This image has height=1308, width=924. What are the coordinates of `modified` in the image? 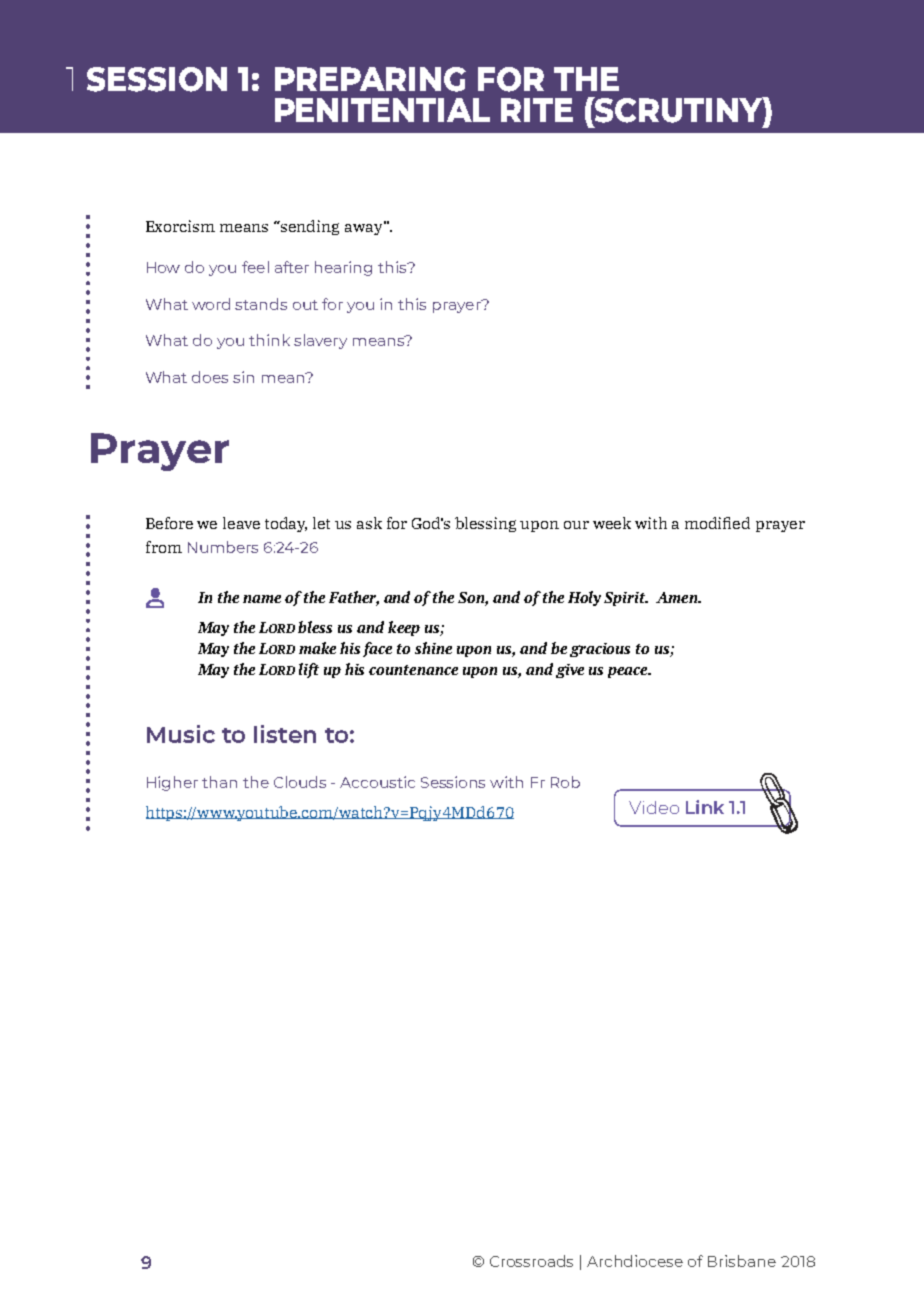 It's located at (717, 523).
